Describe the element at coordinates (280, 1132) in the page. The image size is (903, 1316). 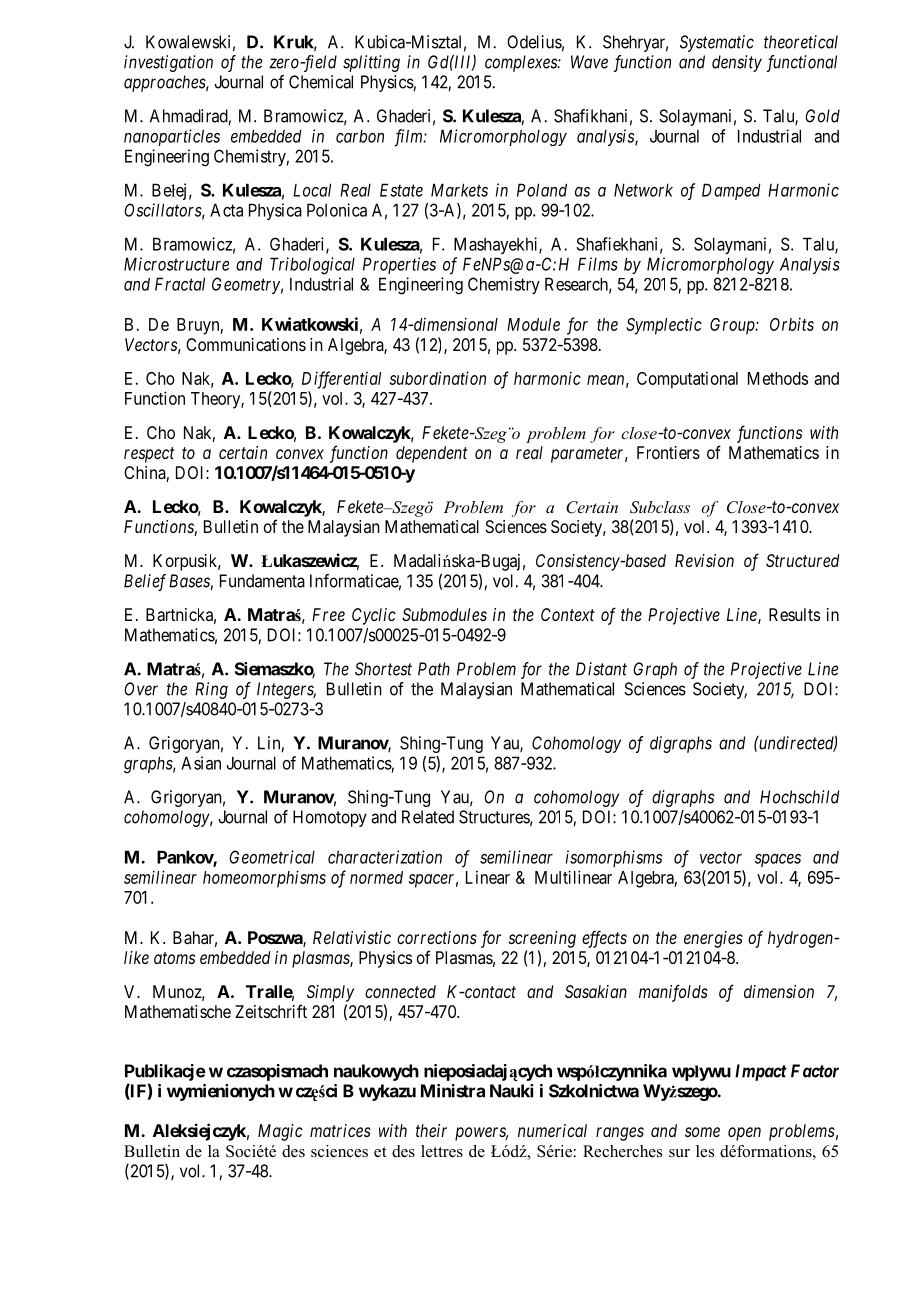
I see `Magic` at that location.
